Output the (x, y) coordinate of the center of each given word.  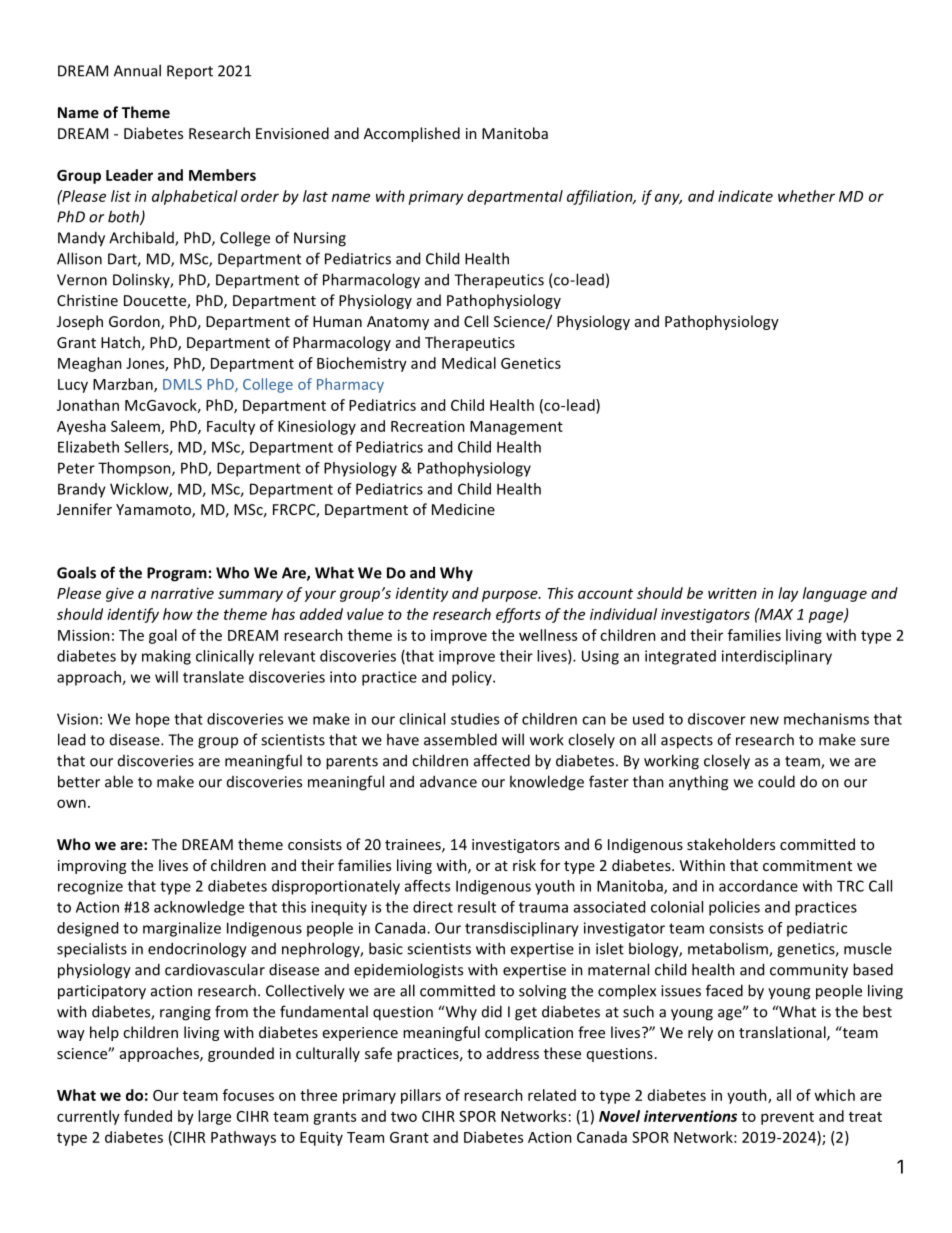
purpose (511, 596)
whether (806, 196)
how (178, 614)
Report (190, 72)
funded (148, 1116)
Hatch (120, 342)
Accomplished (412, 134)
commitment (807, 865)
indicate (745, 196)
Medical (469, 363)
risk (524, 865)
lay (788, 594)
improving (92, 867)
